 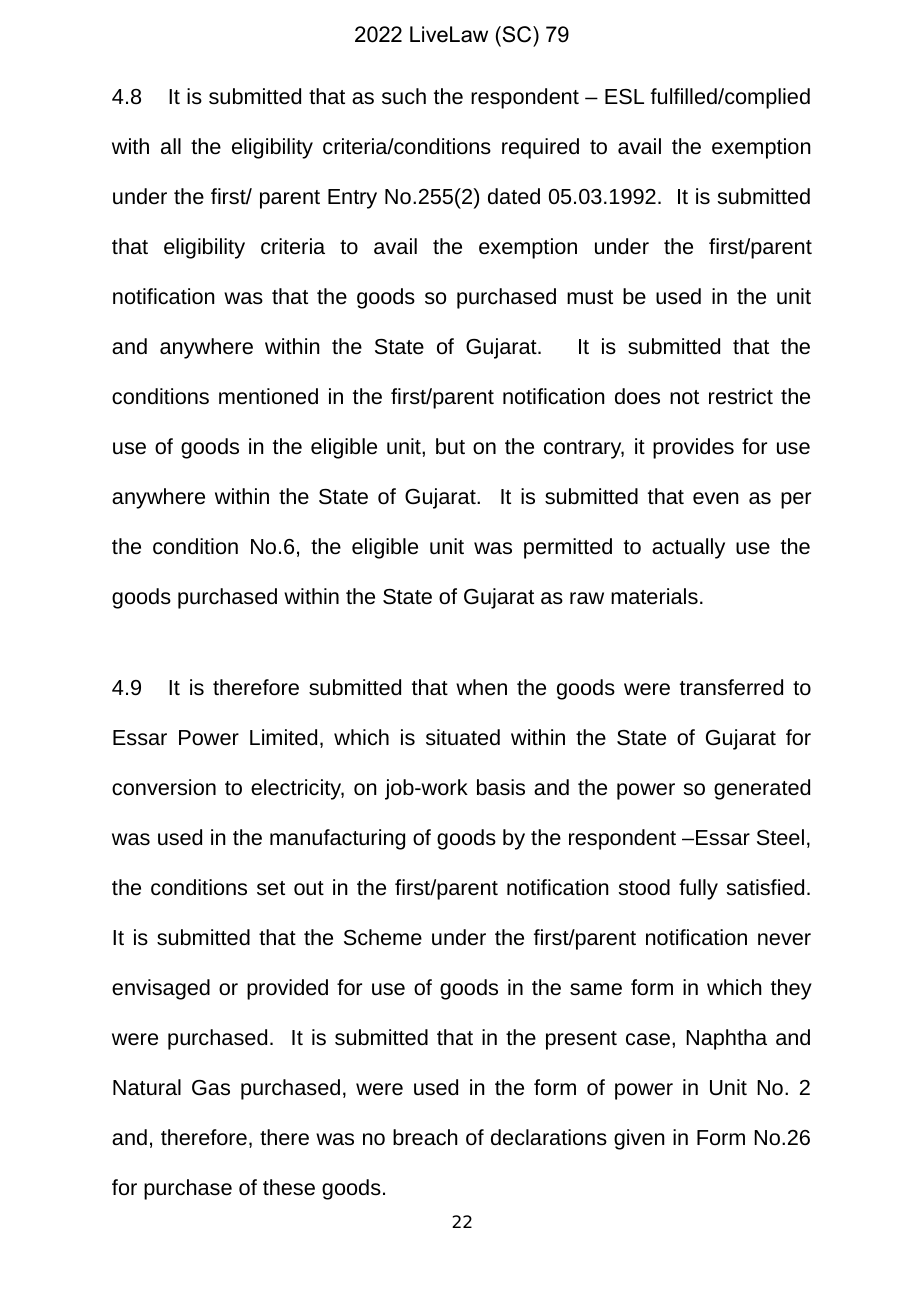 What do you see at coordinates (715, 498) in the page?
I see `even` at bounding box center [715, 498].
